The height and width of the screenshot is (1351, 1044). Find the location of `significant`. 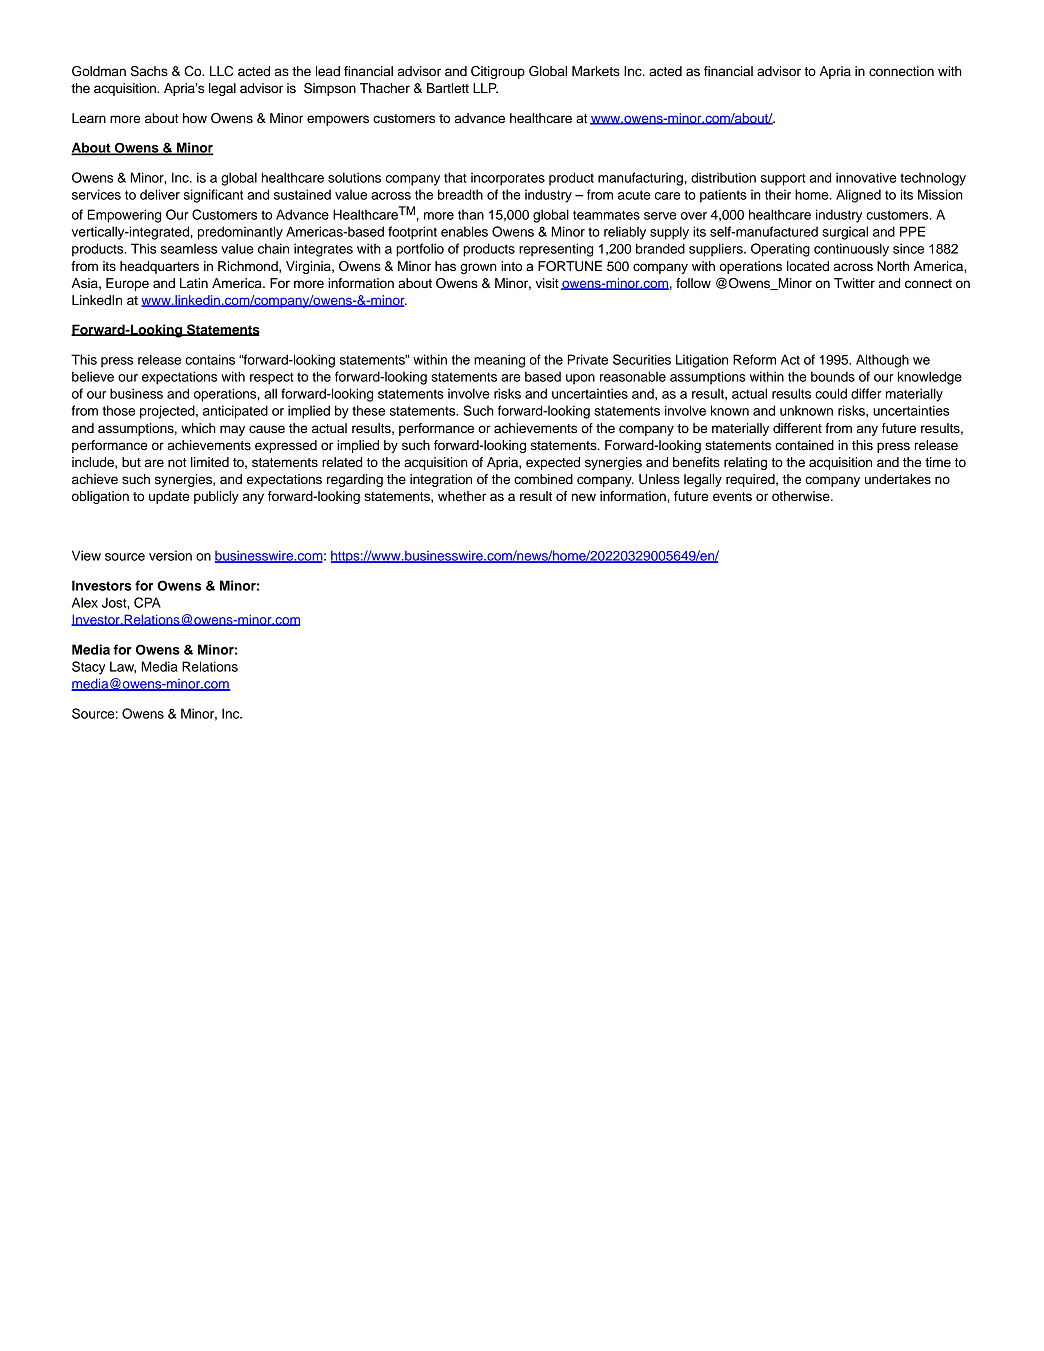

significant is located at coordinates (213, 196).
